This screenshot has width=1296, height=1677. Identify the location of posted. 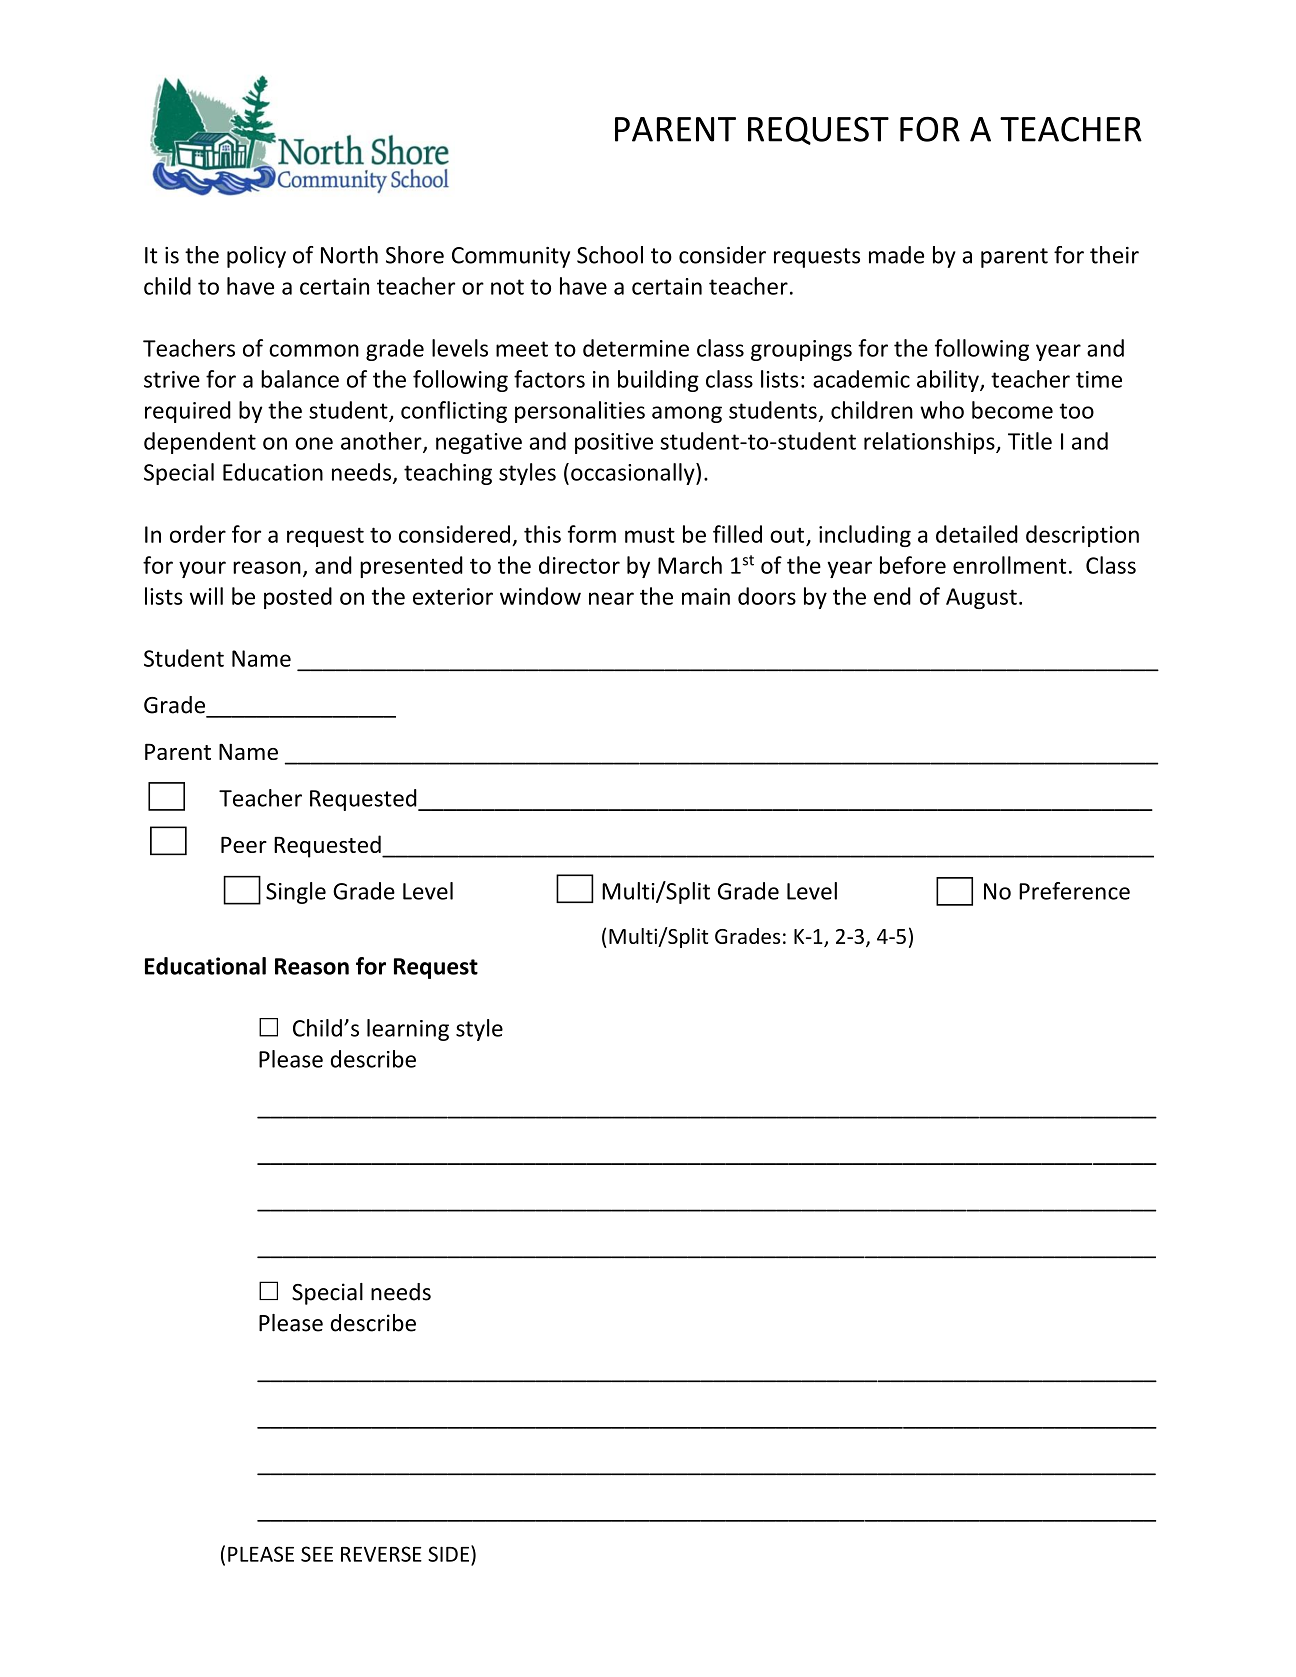
(298, 598).
